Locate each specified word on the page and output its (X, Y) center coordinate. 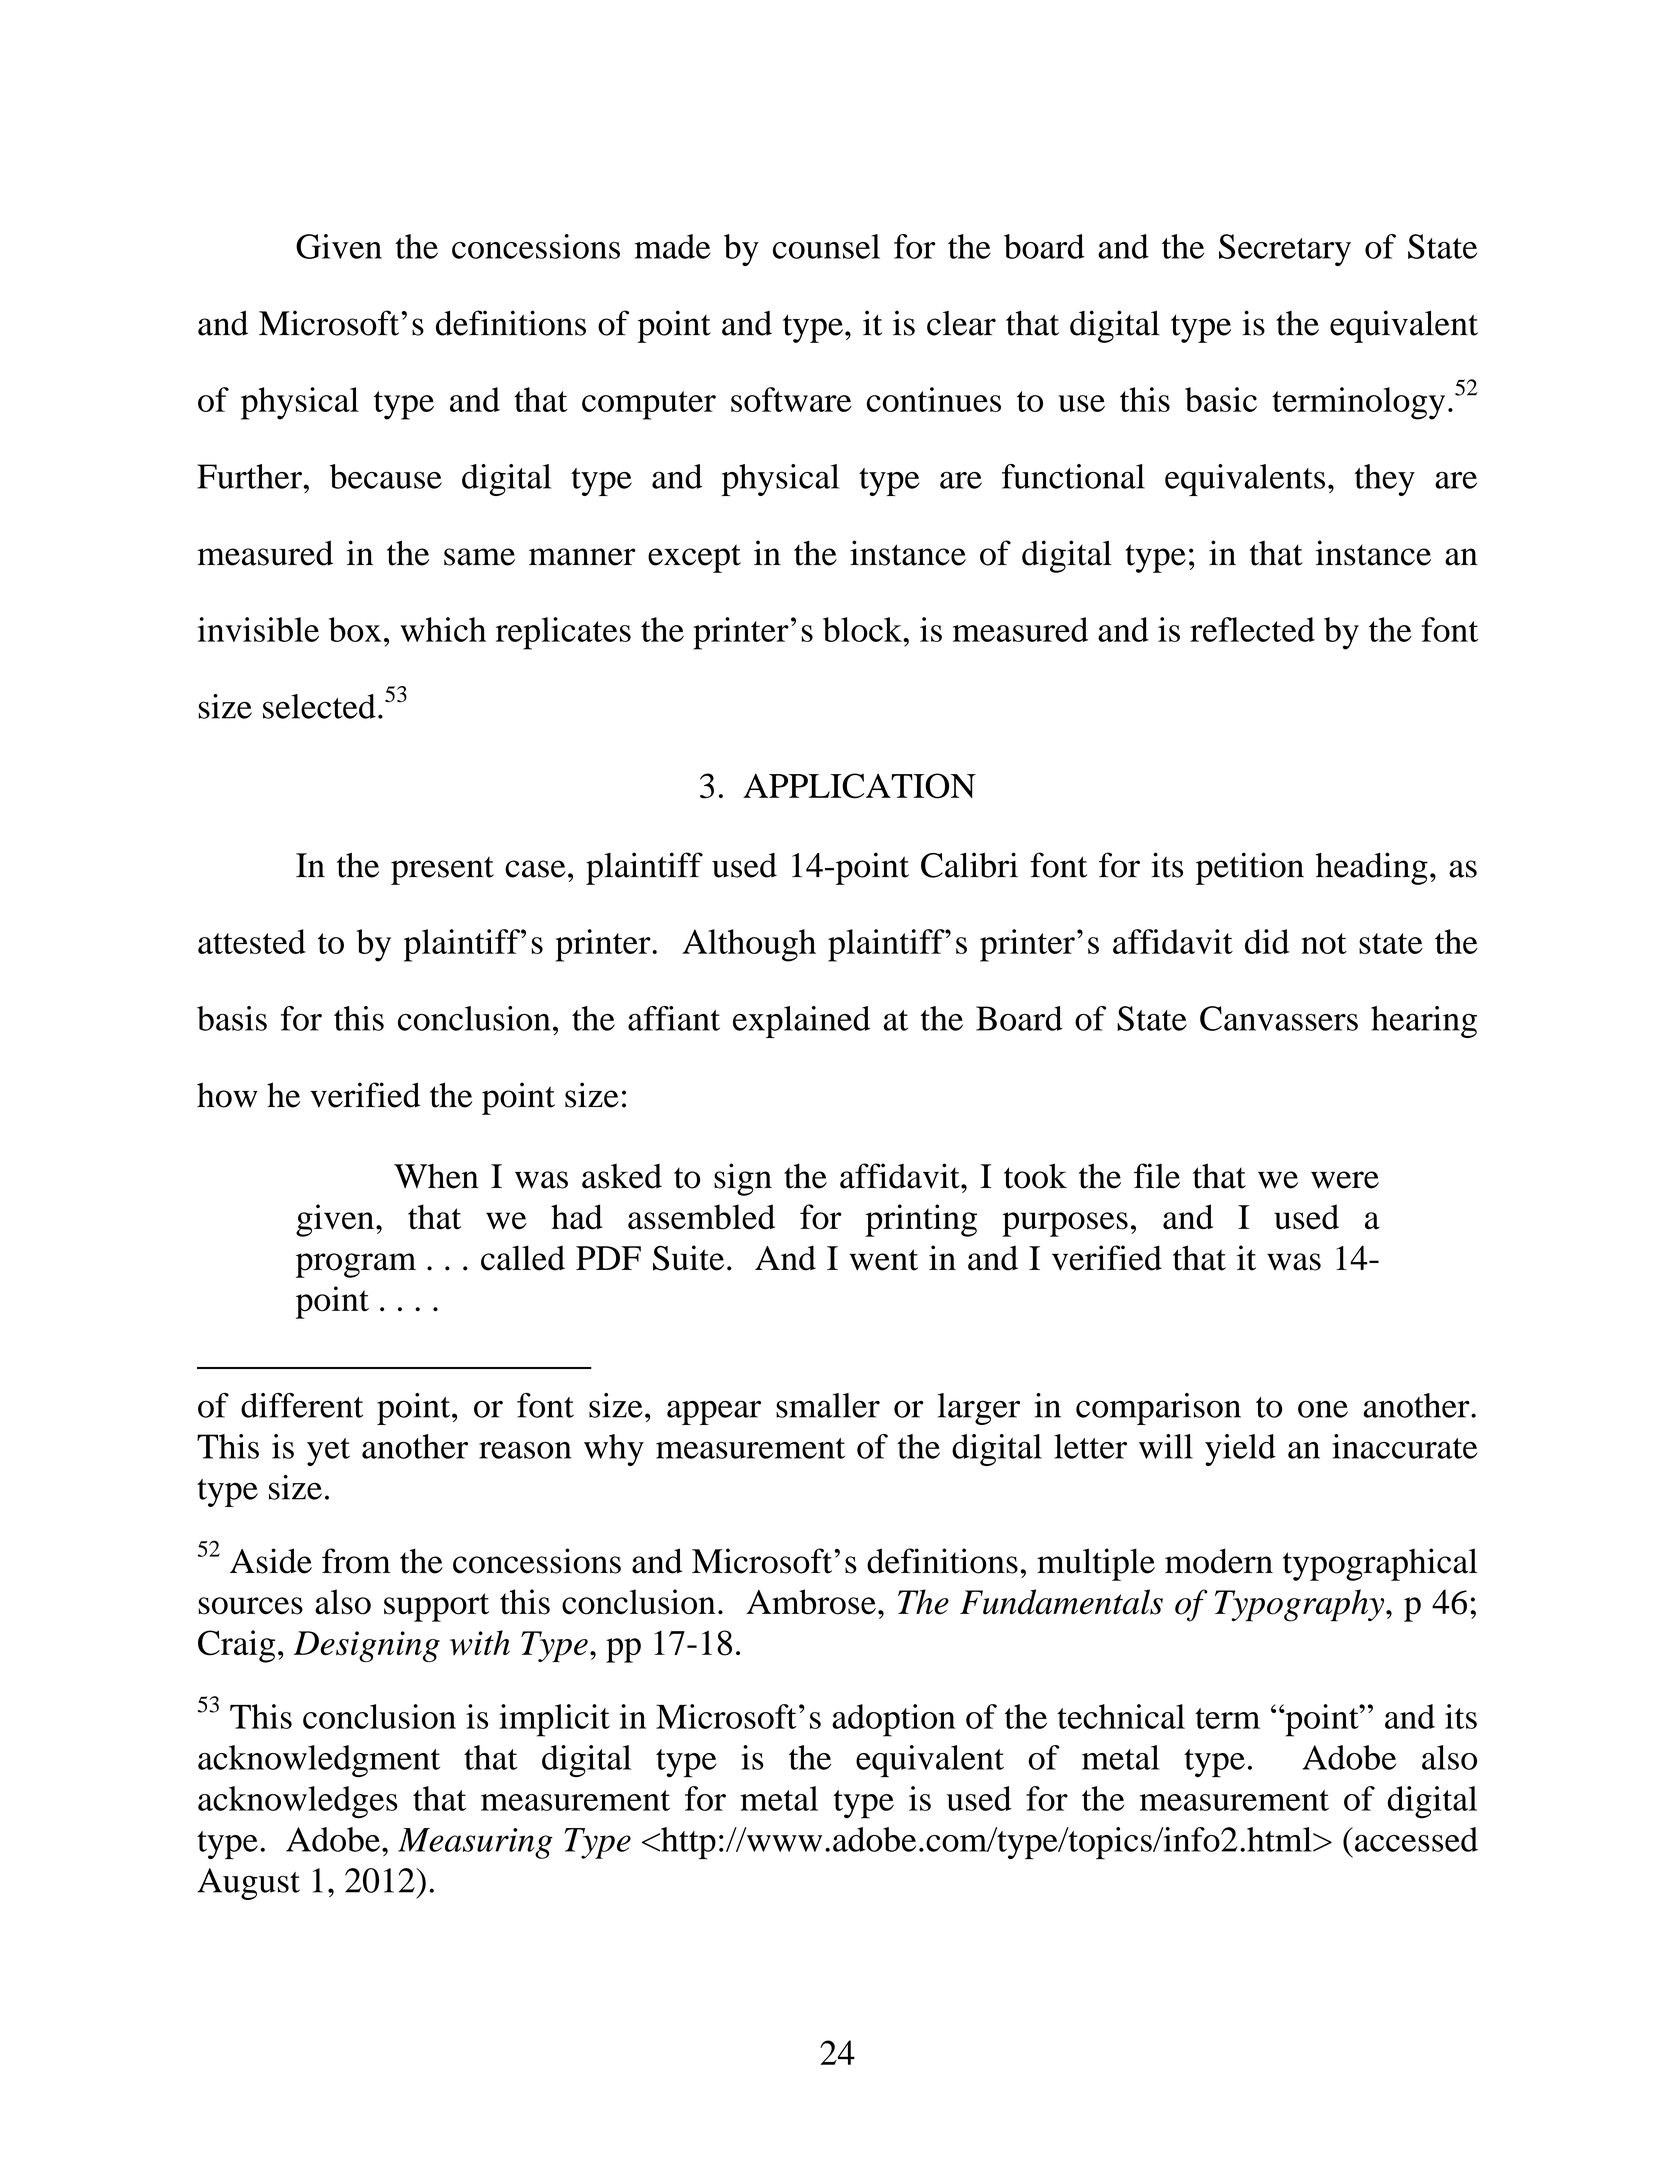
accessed (1416, 1839)
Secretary (1285, 250)
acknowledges (298, 1802)
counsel (826, 246)
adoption (894, 1720)
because (386, 476)
